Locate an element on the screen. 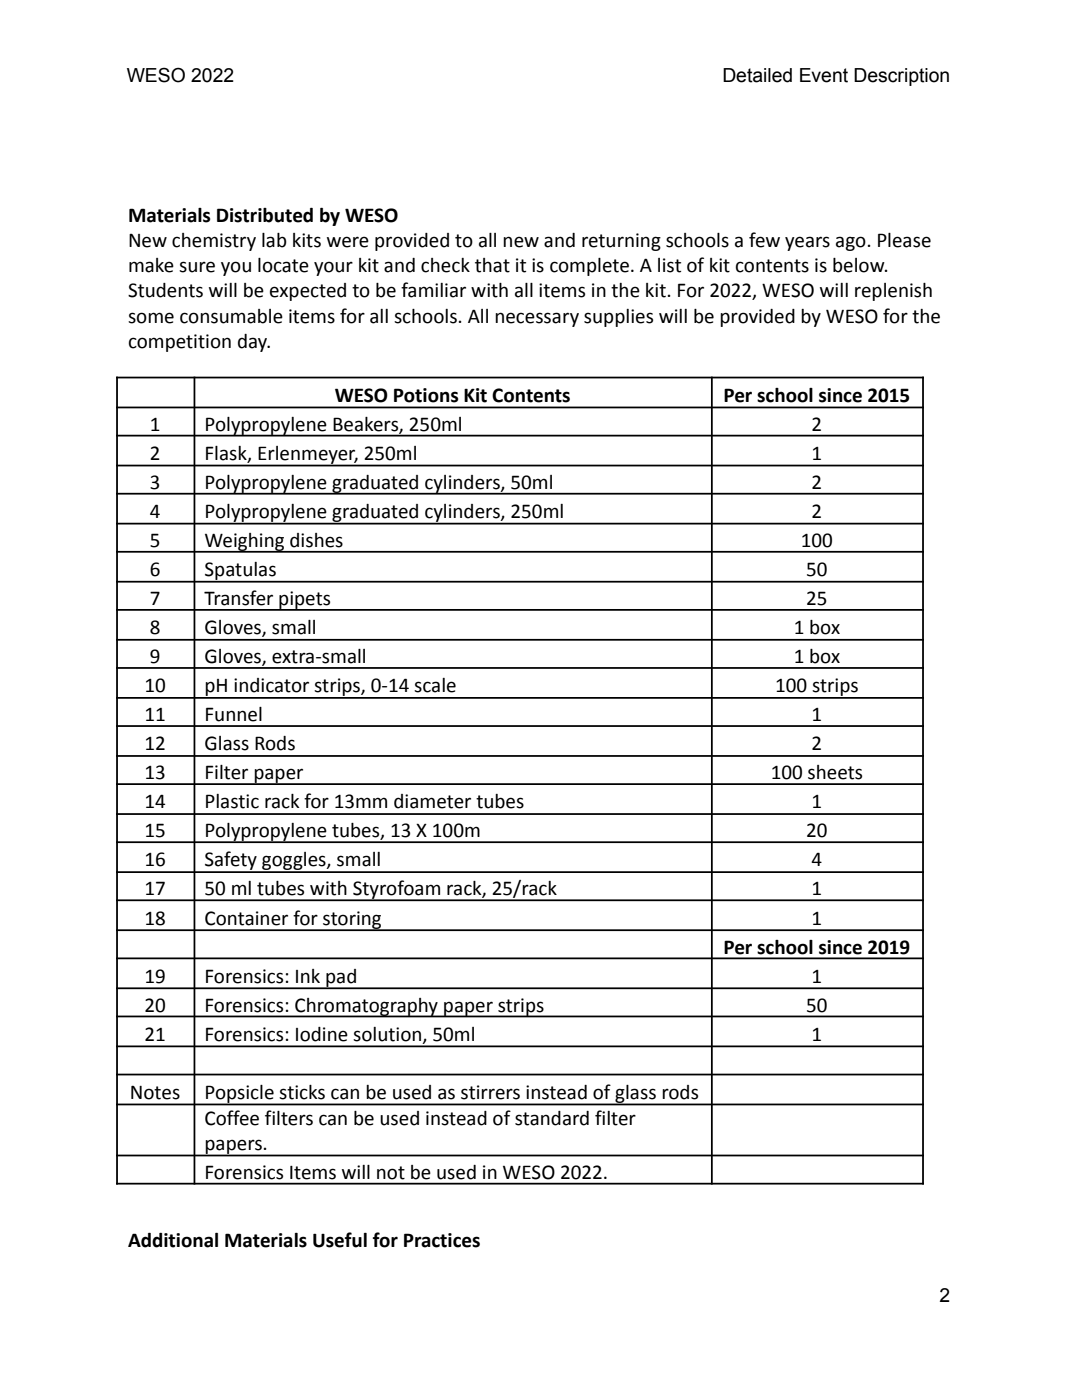  Distributed is located at coordinates (265, 215).
